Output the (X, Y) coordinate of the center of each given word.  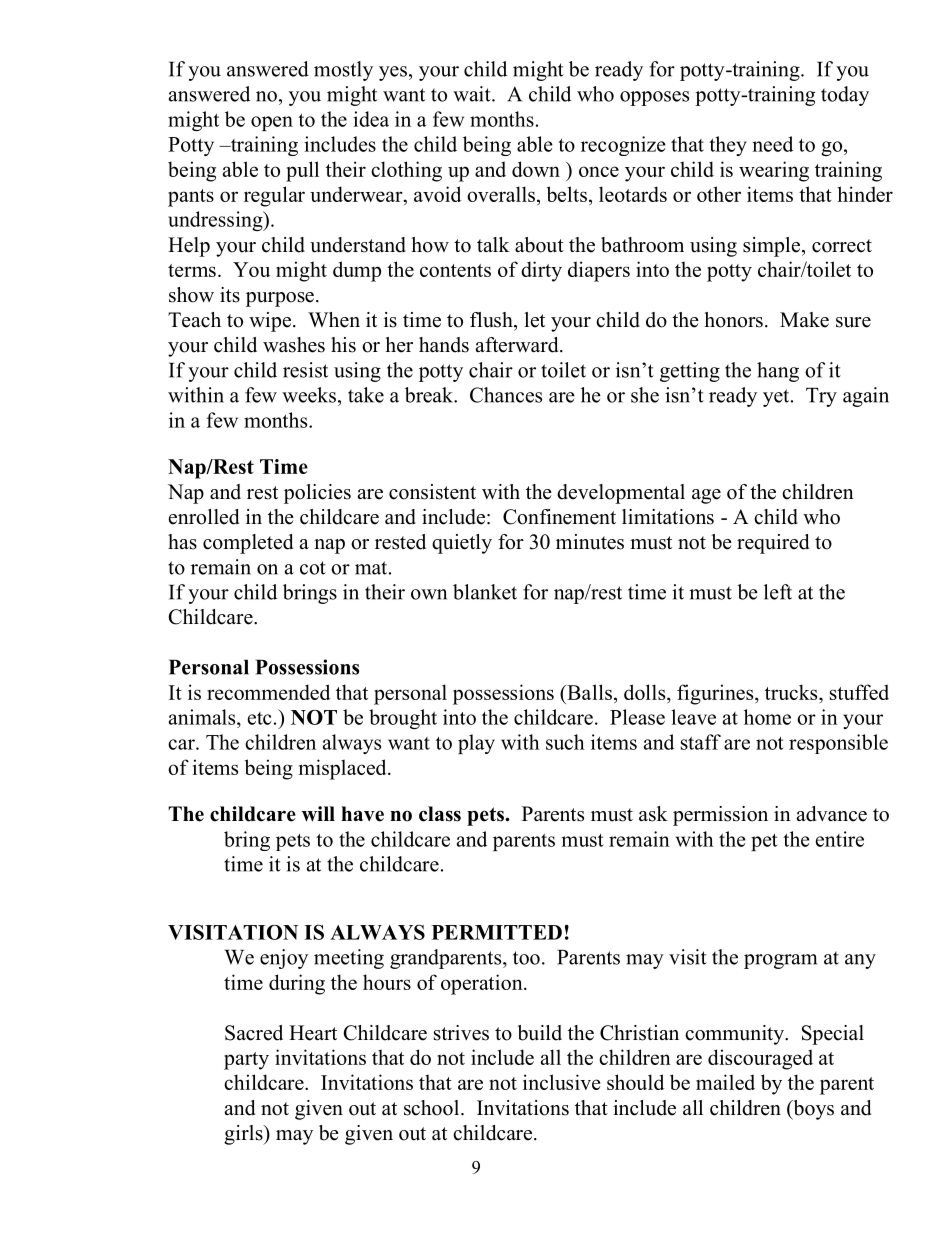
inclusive (561, 1082)
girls (244, 1135)
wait (473, 94)
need (772, 144)
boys (812, 1110)
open (272, 123)
